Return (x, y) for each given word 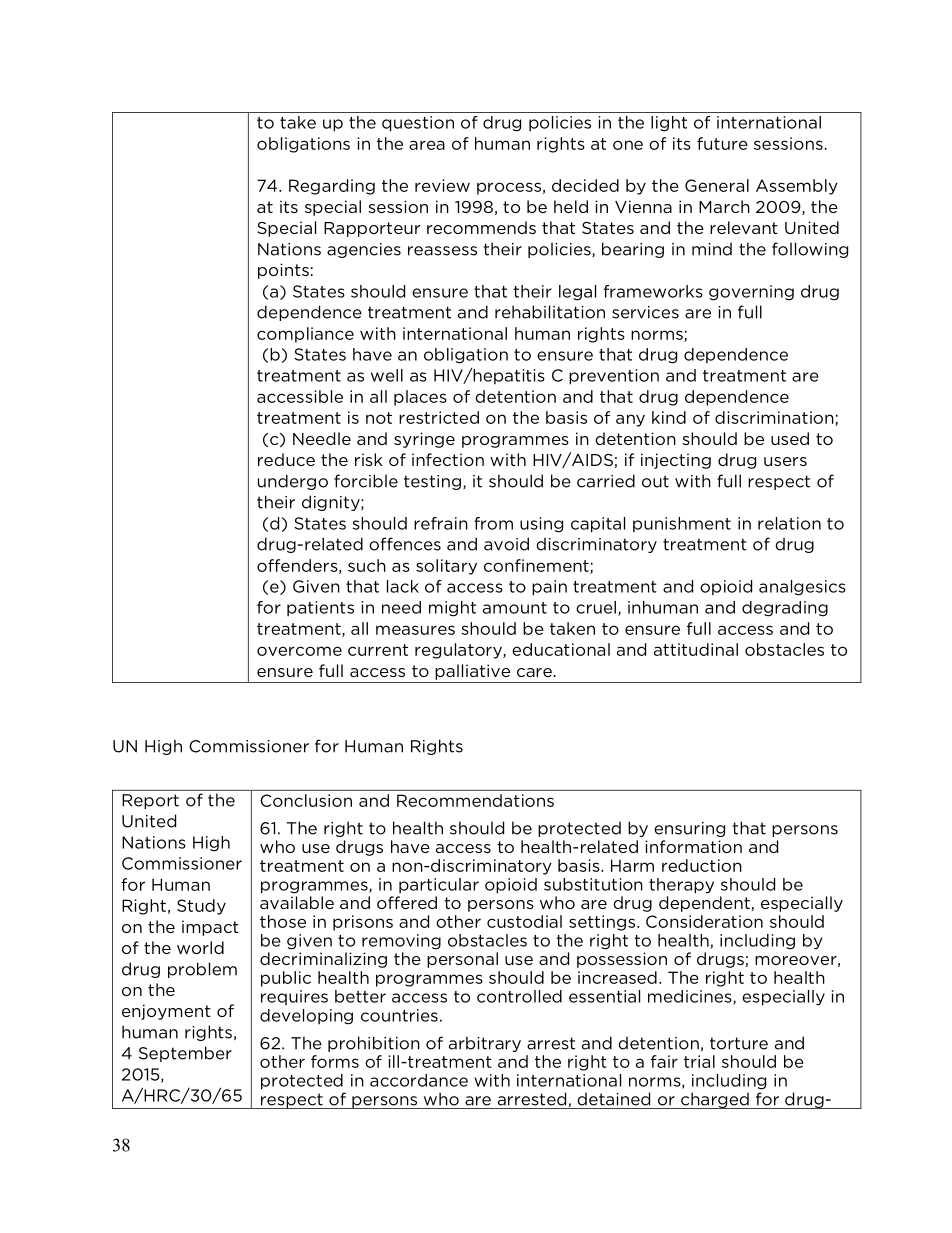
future (722, 143)
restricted (439, 417)
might (452, 609)
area (427, 145)
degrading (785, 609)
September (185, 1054)
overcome (299, 651)
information (693, 846)
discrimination (775, 418)
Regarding (332, 187)
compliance (305, 335)
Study (201, 907)
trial (699, 1061)
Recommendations (475, 800)
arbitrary (485, 1044)
